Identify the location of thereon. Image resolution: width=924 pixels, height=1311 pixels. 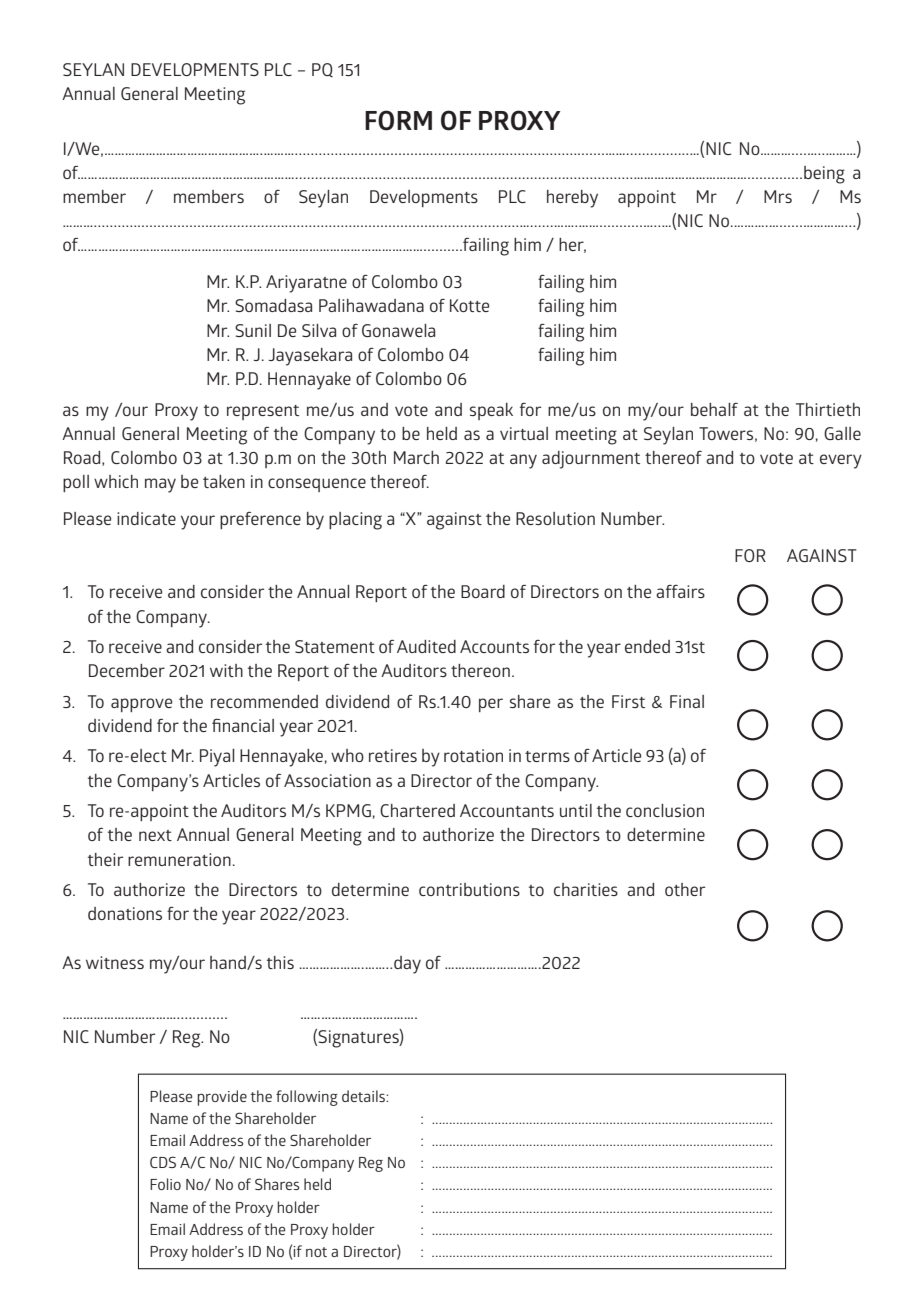
(480, 670).
